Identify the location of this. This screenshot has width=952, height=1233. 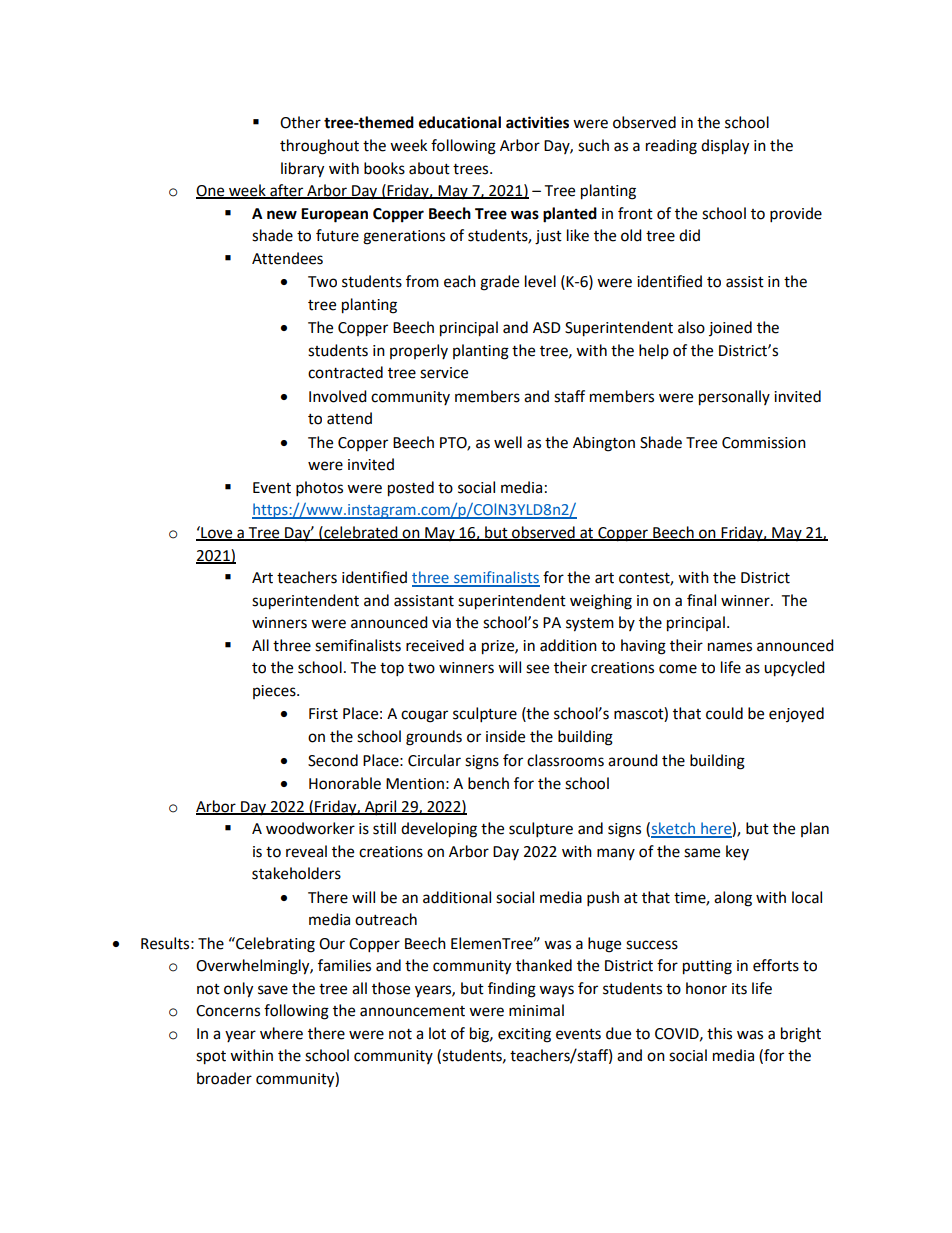
(719, 1033).
